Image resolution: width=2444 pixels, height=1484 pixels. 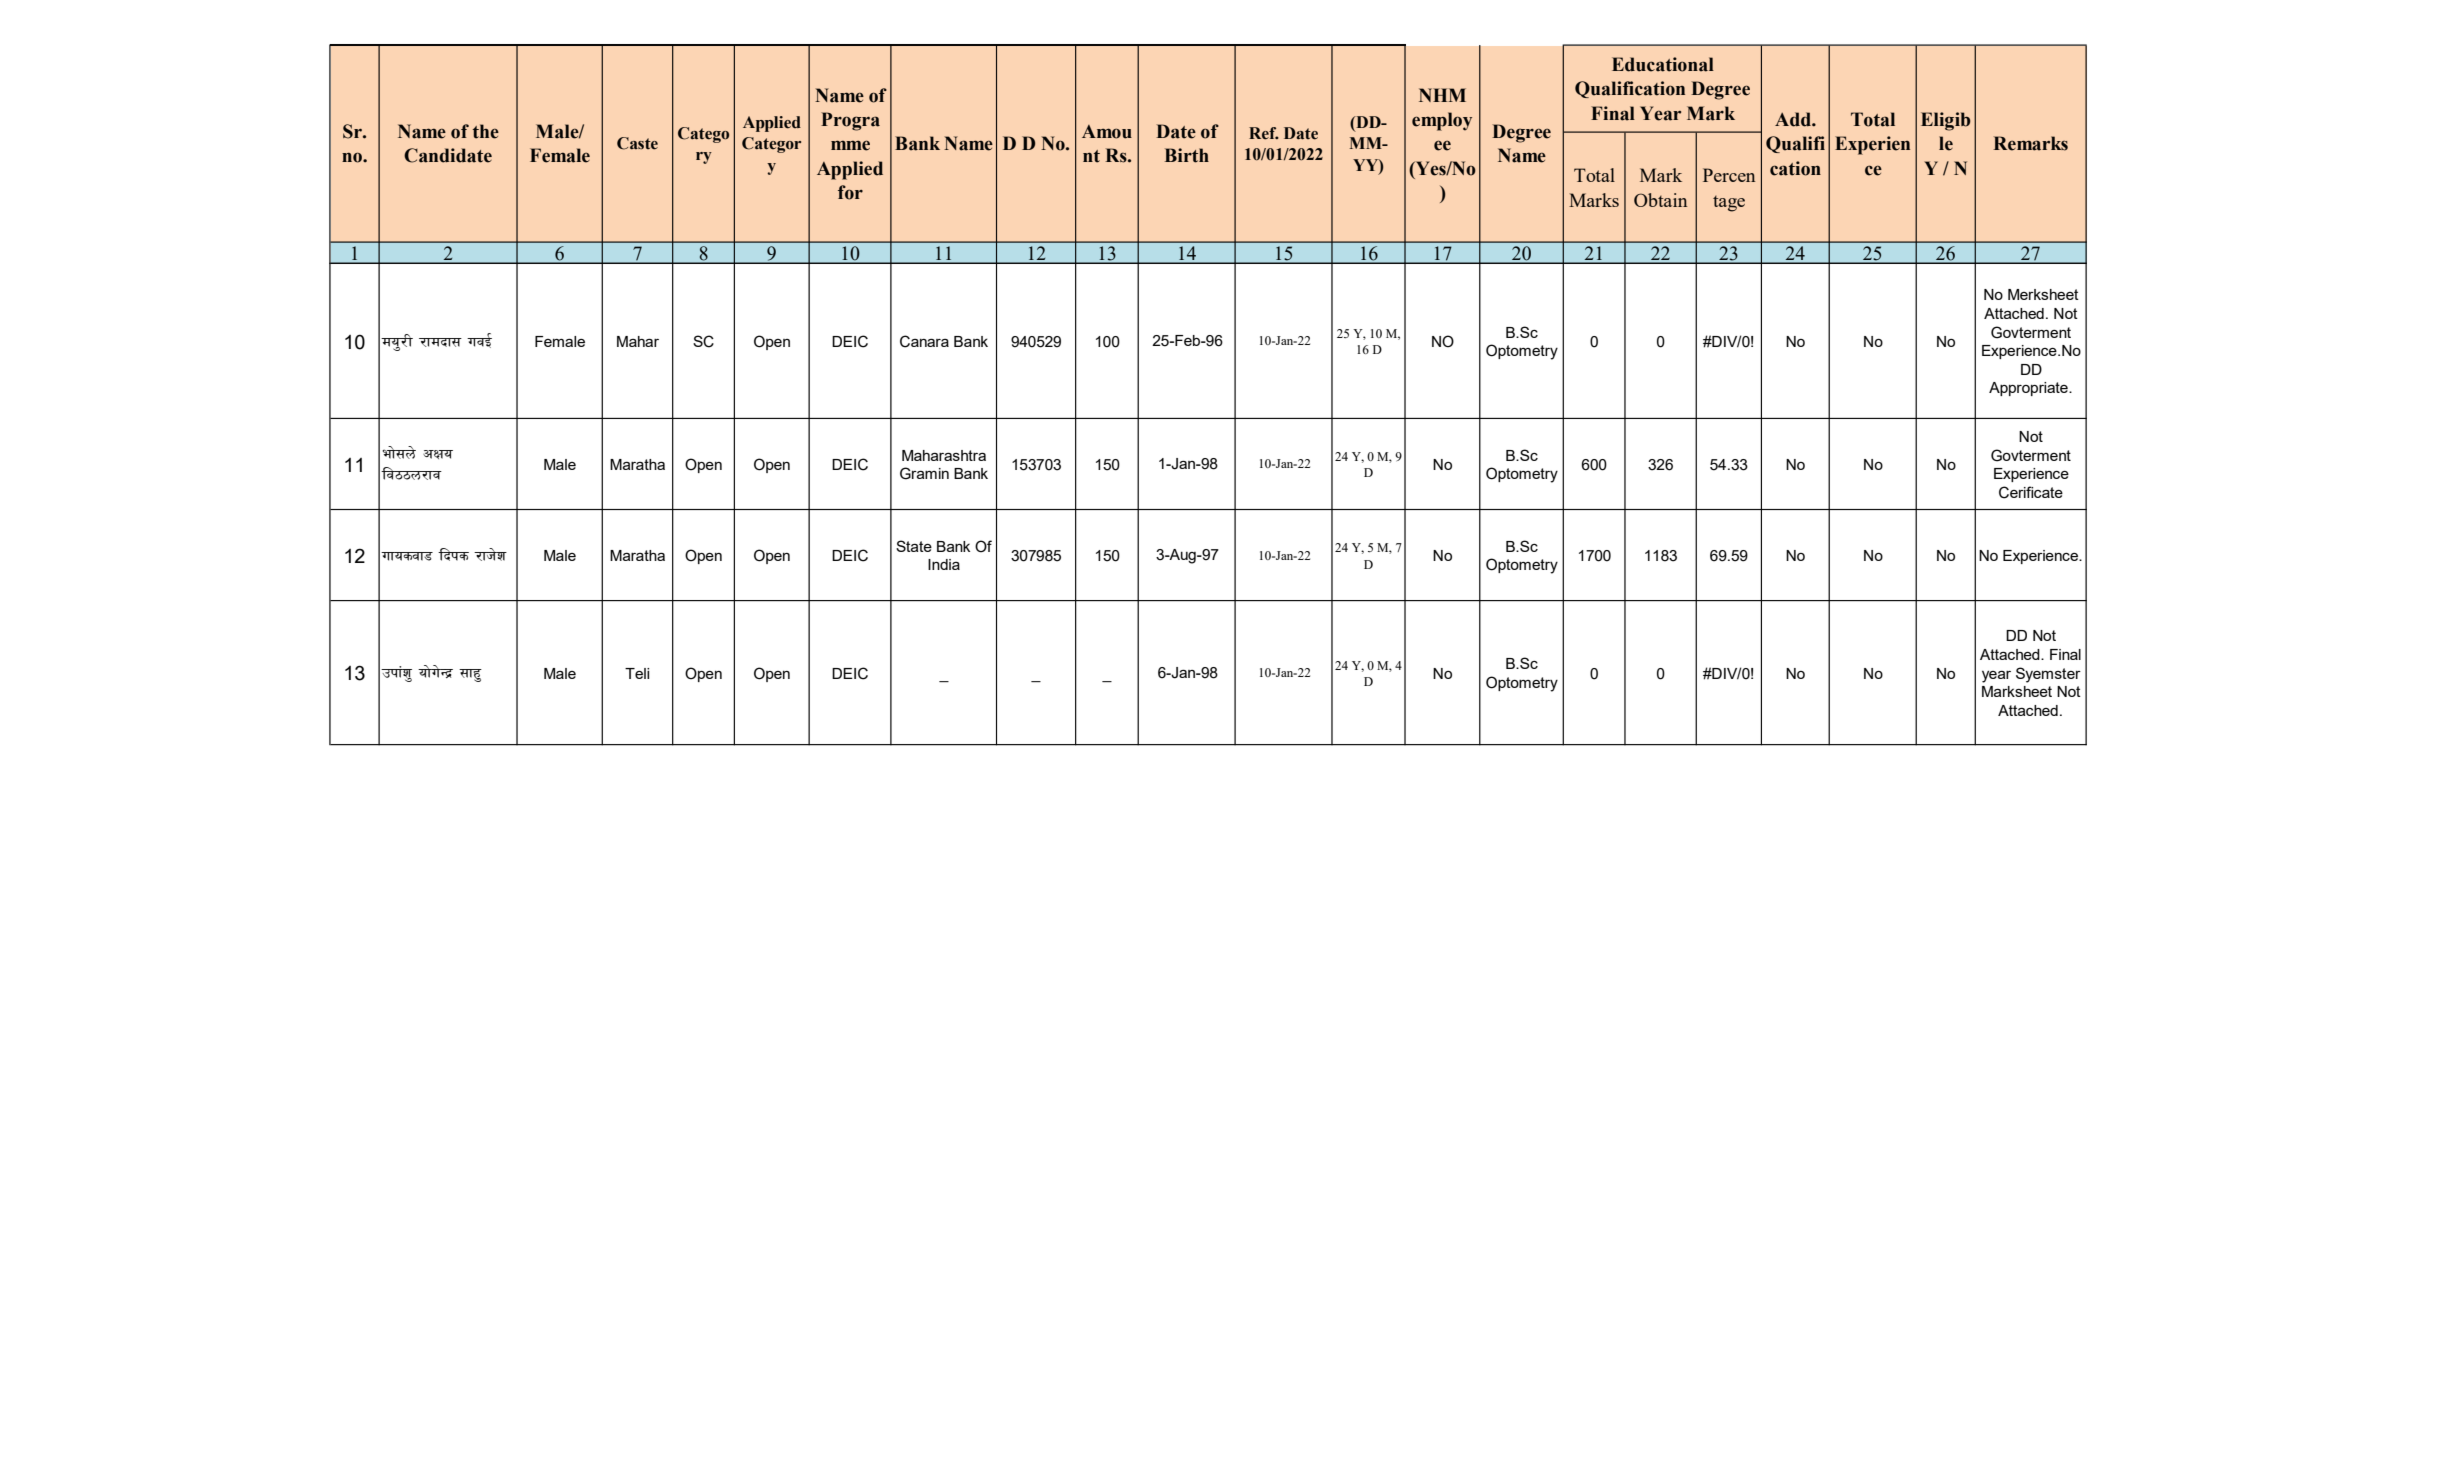 I want to click on Ref, so click(x=1264, y=133).
